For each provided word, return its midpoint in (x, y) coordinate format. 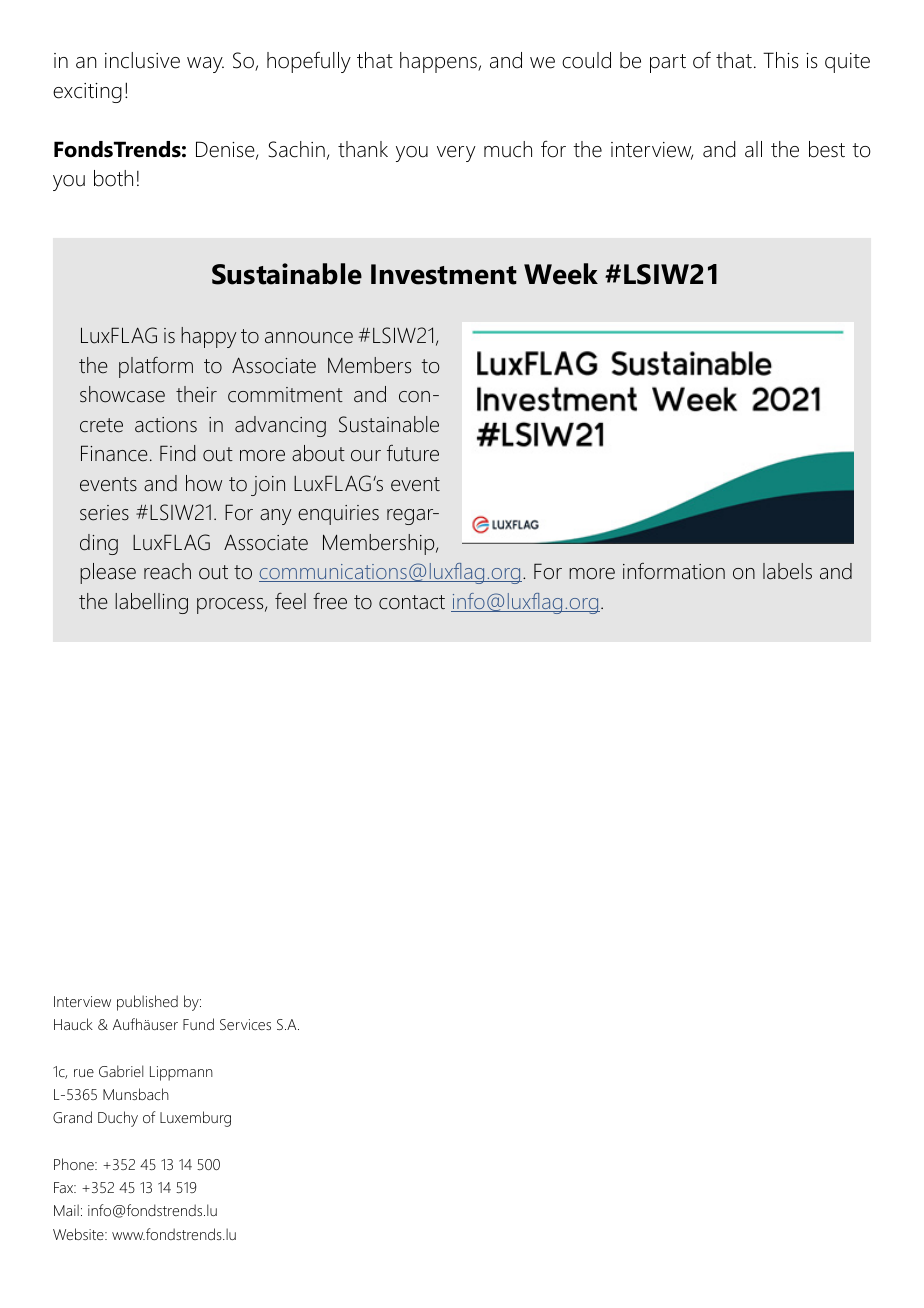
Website (79, 1234)
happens (439, 62)
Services (245, 1024)
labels (787, 571)
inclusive (142, 60)
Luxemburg (195, 1119)
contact (412, 602)
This (781, 60)
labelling (151, 603)
